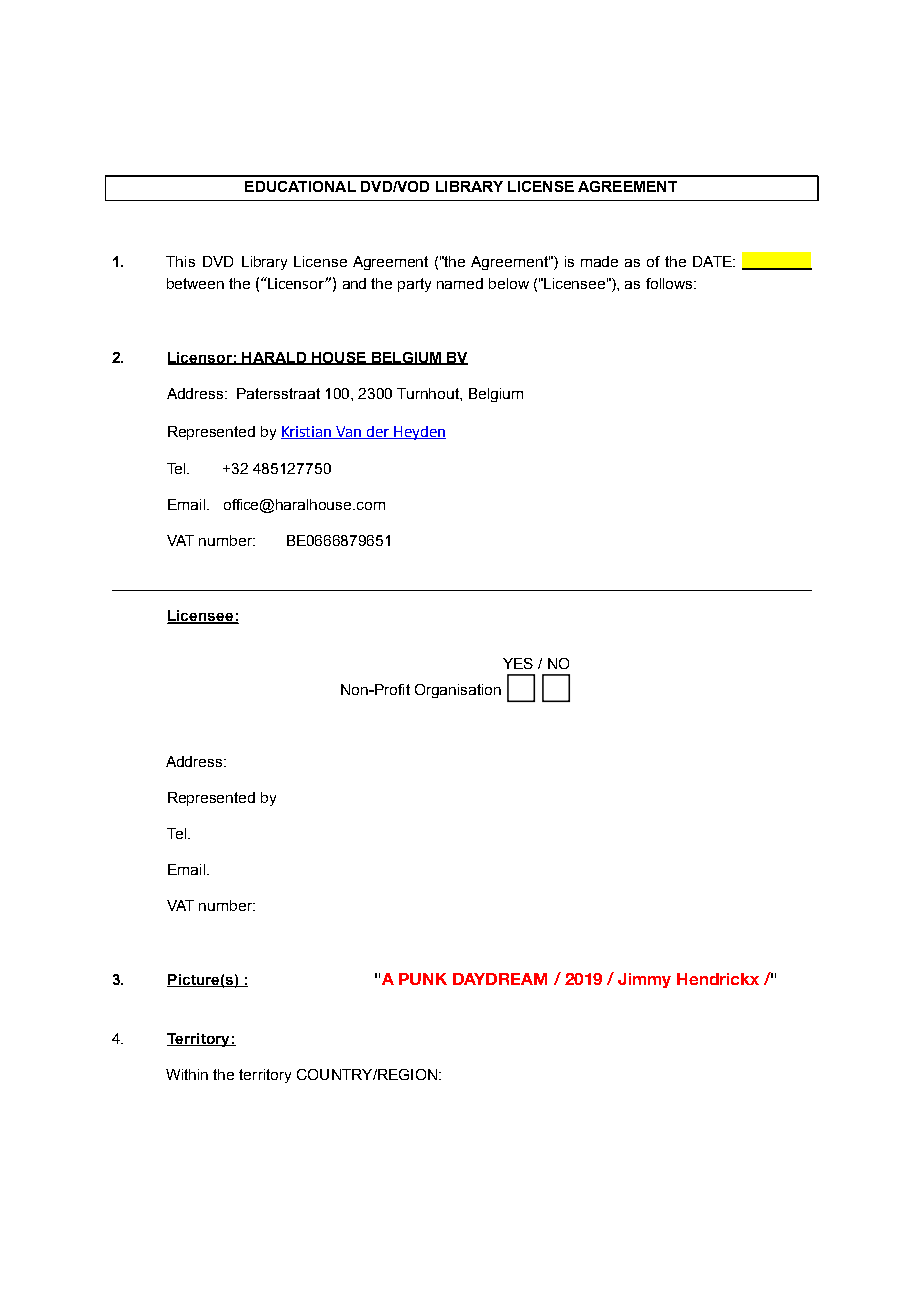 The height and width of the page is (1307, 924). What do you see at coordinates (378, 432) in the page?
I see `der` at bounding box center [378, 432].
